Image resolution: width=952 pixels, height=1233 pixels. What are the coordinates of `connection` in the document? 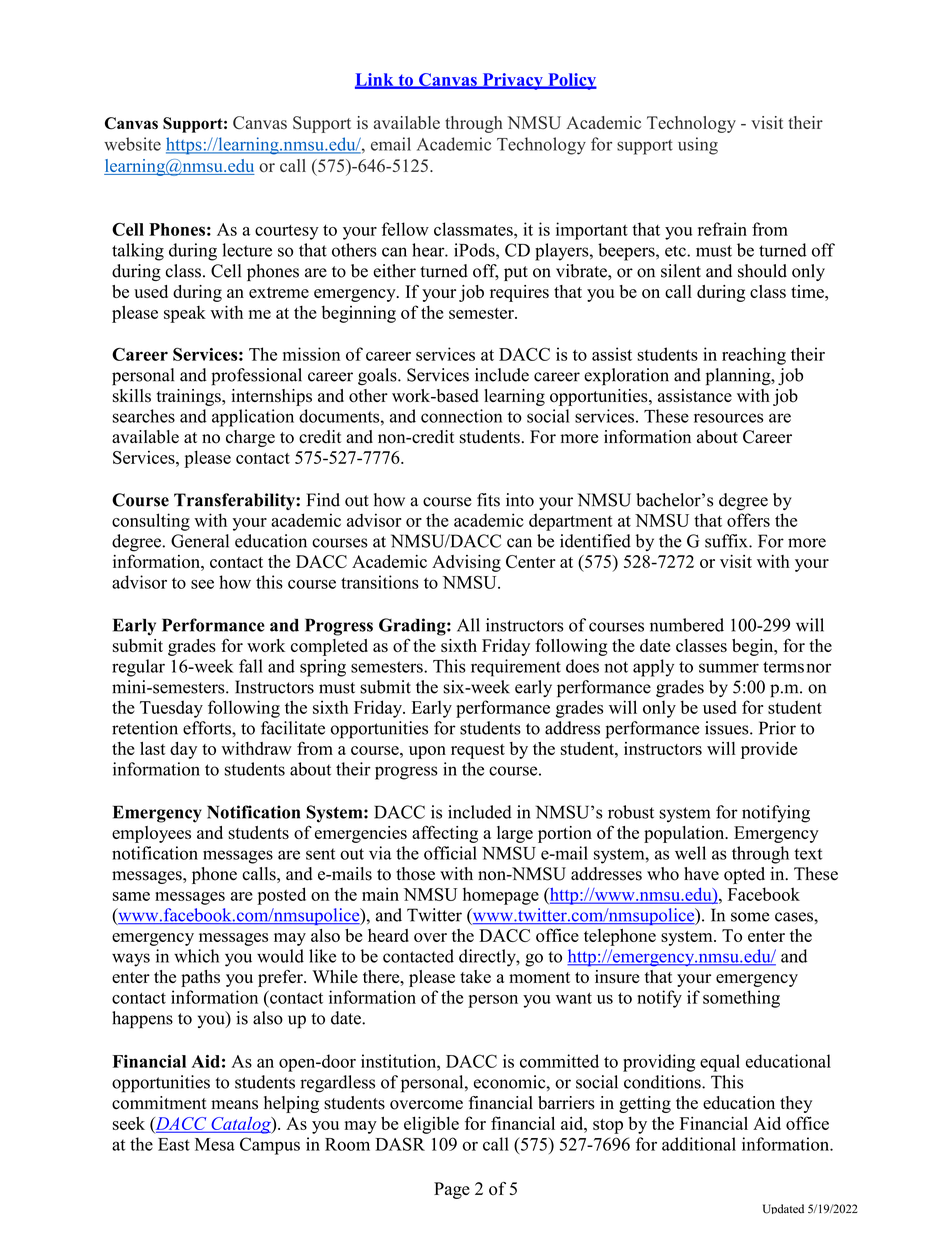 It's located at (461, 416).
